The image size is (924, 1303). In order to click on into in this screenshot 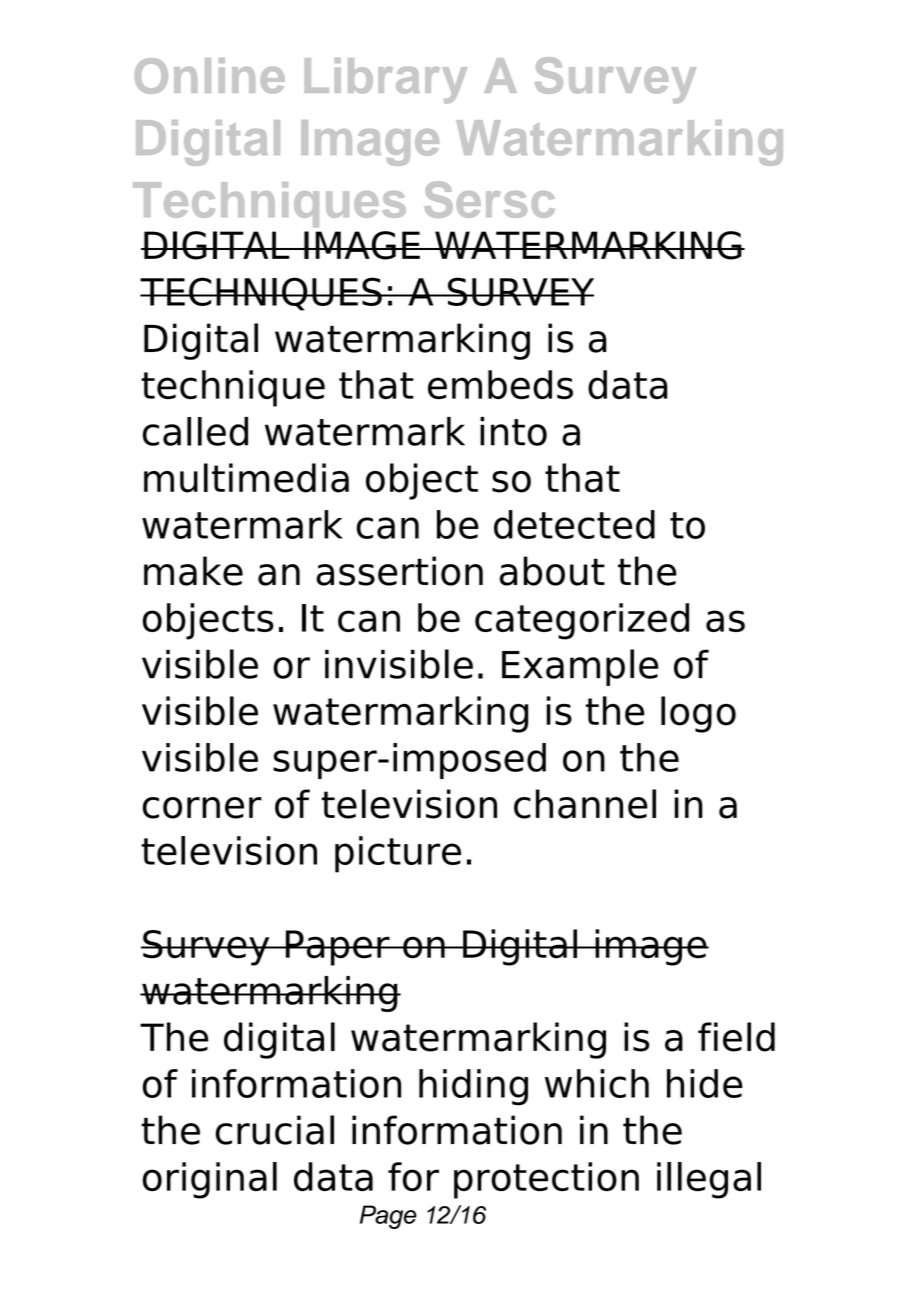, I will do `click(513, 431)`.
